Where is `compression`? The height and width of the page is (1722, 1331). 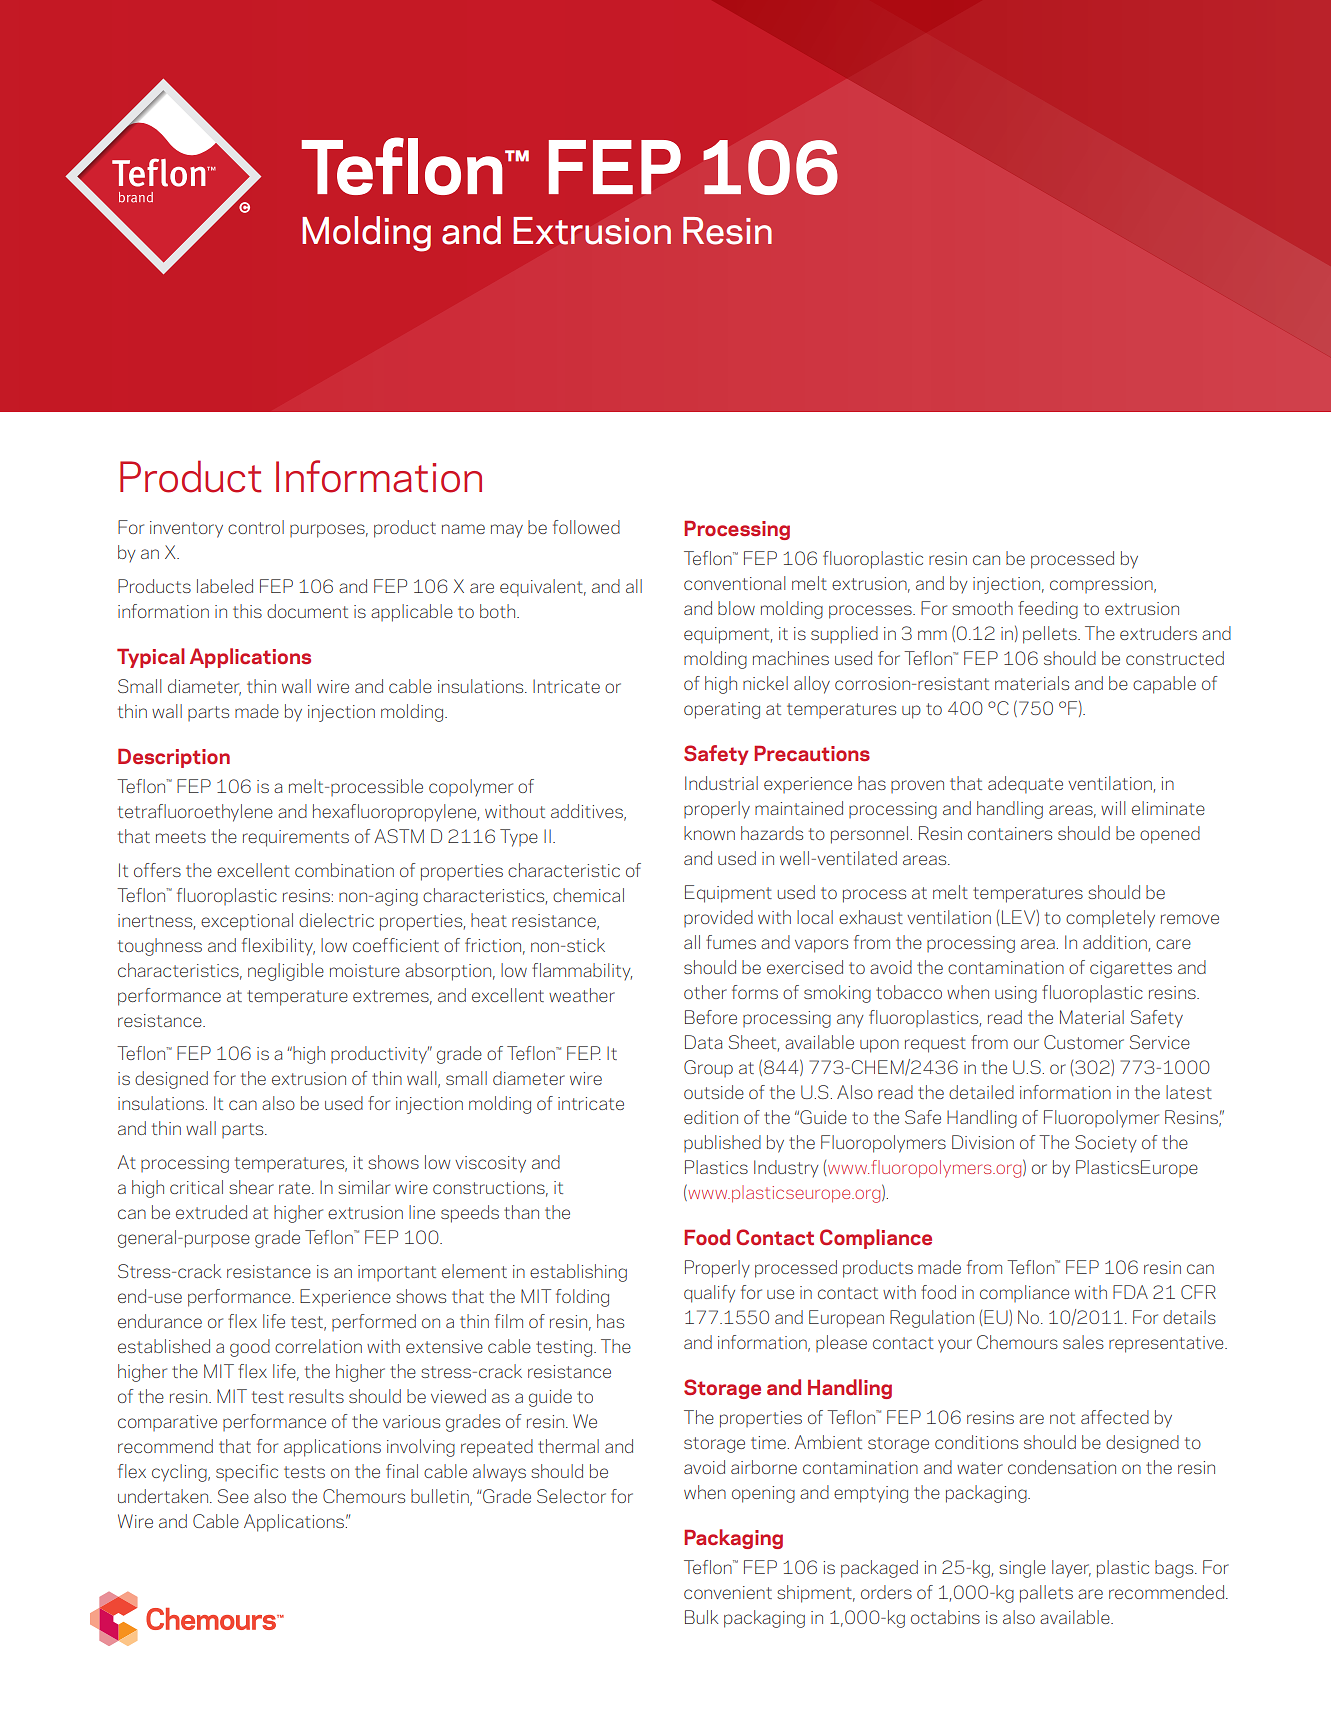 compression is located at coordinates (1102, 585).
